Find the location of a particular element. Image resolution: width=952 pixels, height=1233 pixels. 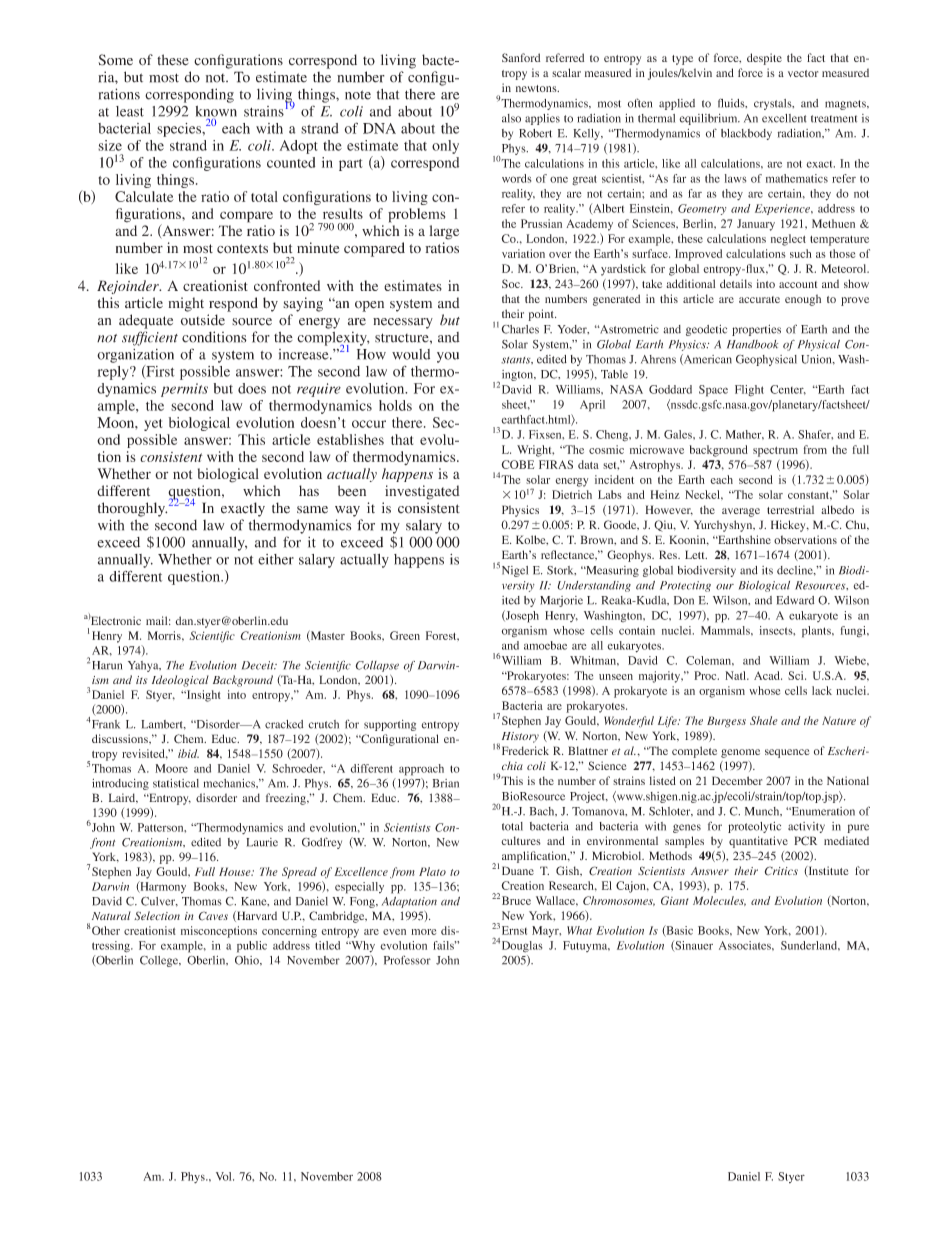

Sanford is located at coordinates (521, 57).
